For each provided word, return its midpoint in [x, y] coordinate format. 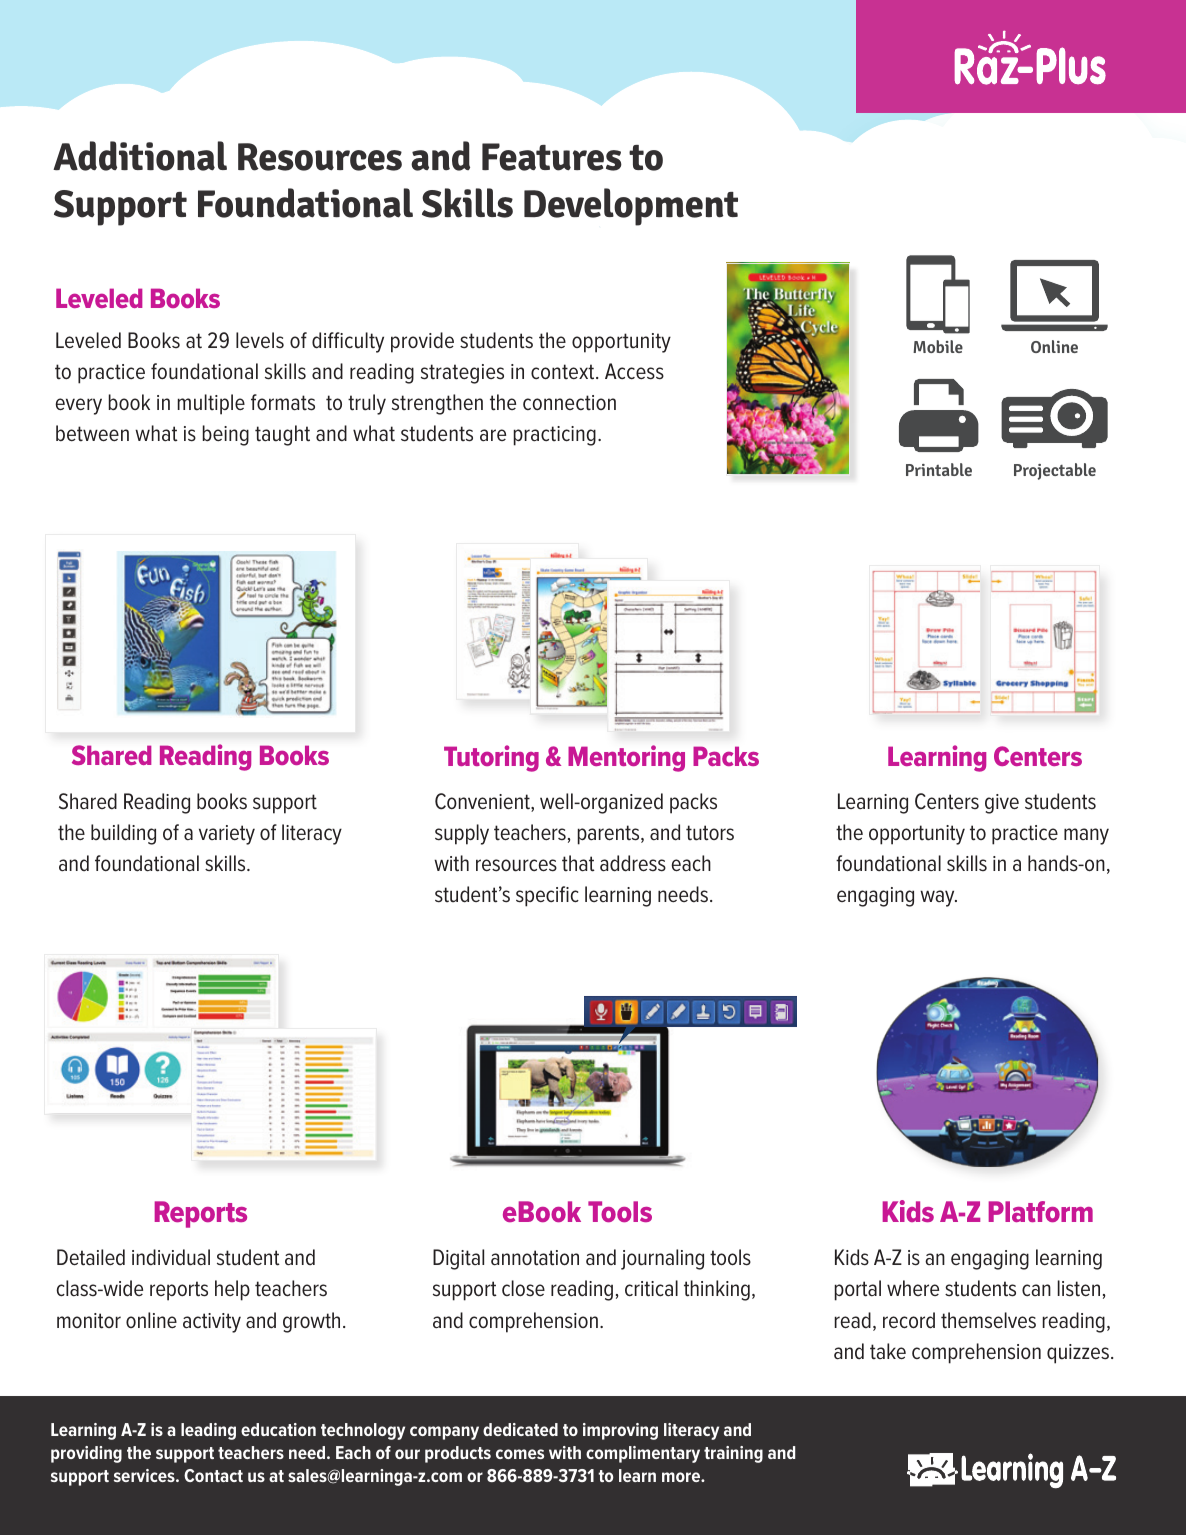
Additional [140, 156]
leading [208, 1431]
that [578, 863]
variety [227, 835]
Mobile [938, 346]
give [1002, 804]
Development [631, 207]
